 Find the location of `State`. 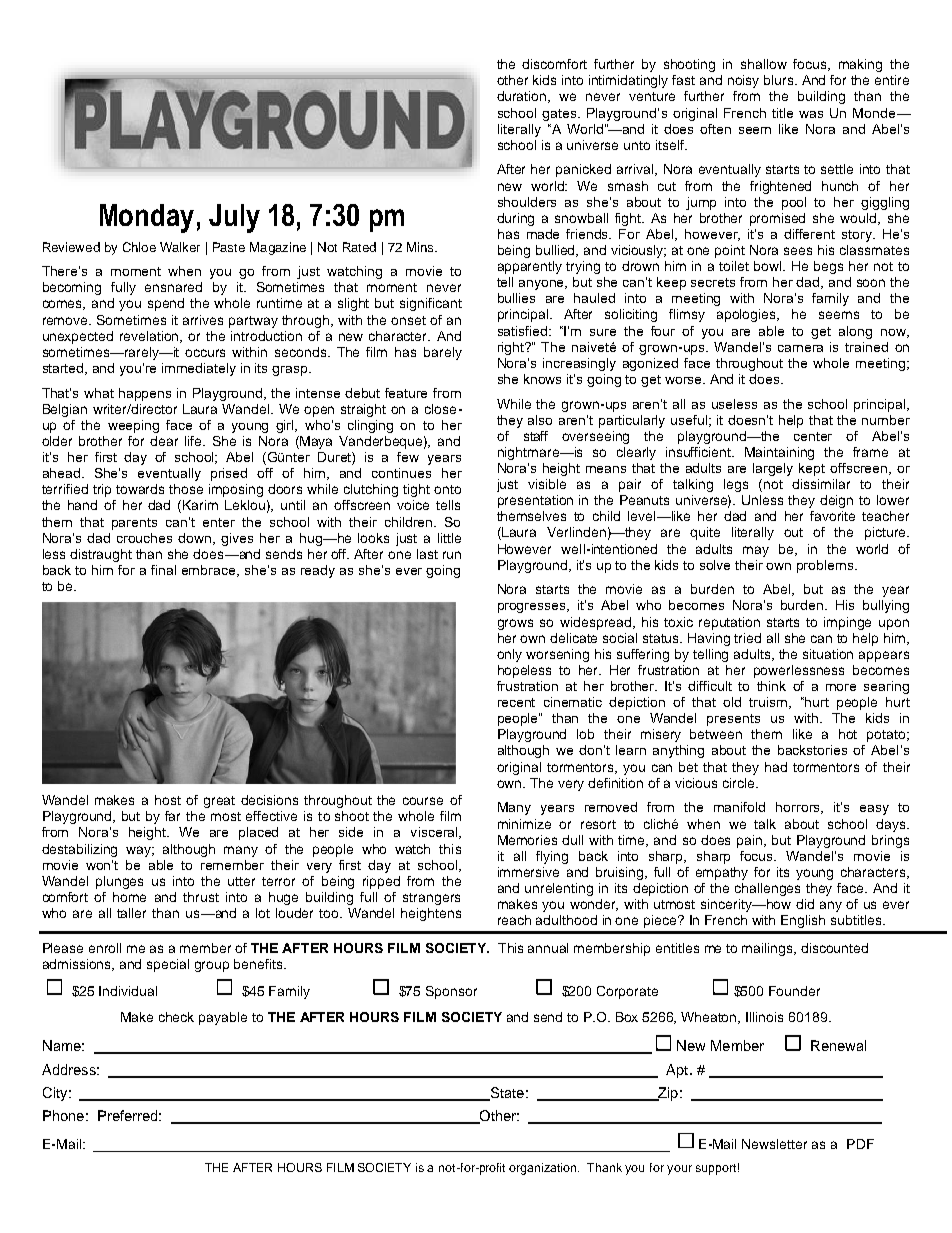

State is located at coordinates (506, 1094).
